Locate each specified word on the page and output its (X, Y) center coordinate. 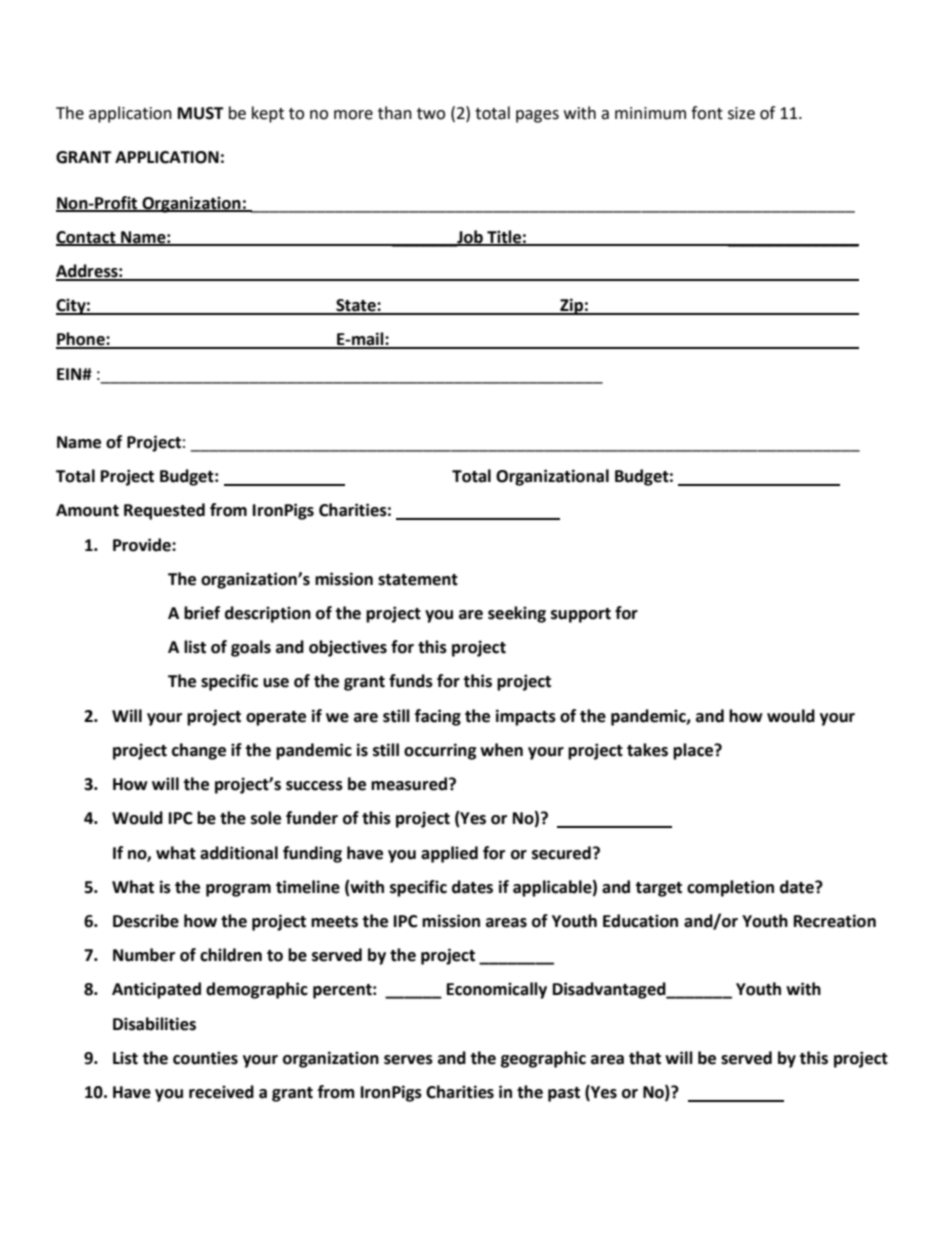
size (741, 113)
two (431, 114)
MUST (201, 113)
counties (205, 1058)
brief (202, 613)
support (581, 615)
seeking (517, 614)
